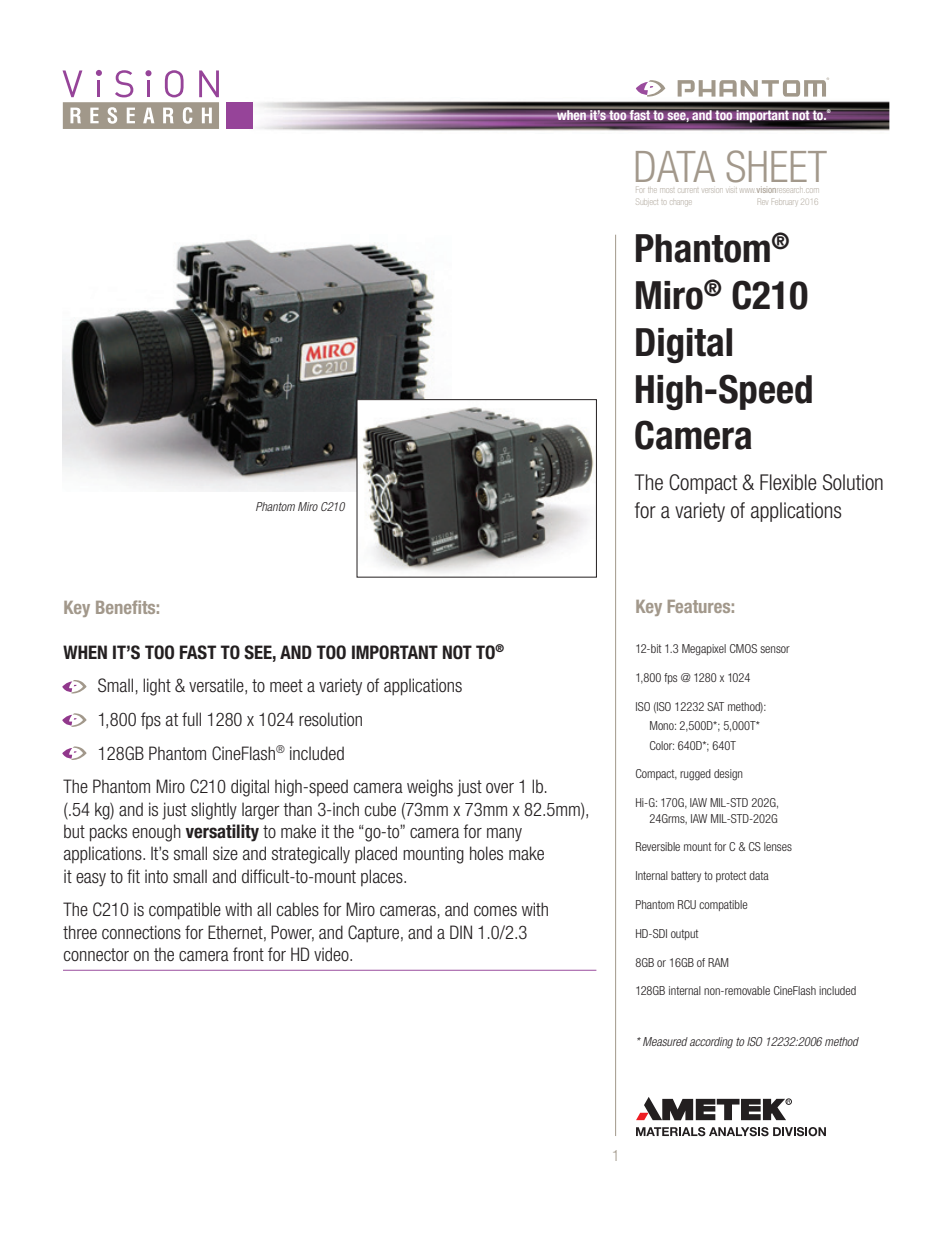 The height and width of the image is (1233, 952). I want to click on connector, so click(96, 954).
